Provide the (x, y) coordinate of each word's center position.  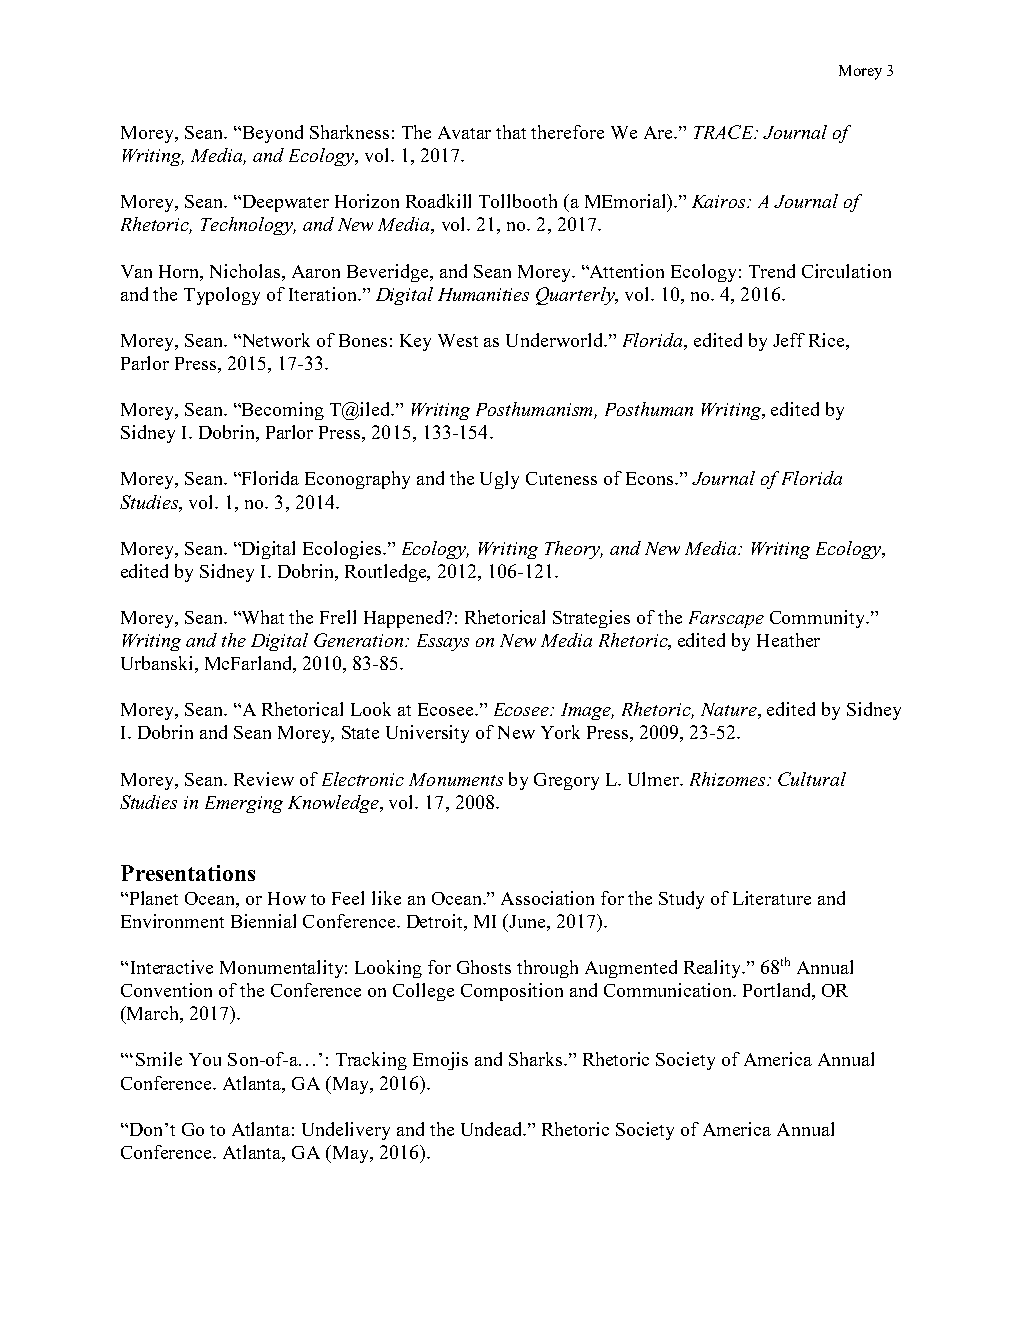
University (427, 734)
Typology (222, 296)
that (511, 132)
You (205, 1059)
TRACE (725, 132)
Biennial (263, 921)
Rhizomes (729, 779)
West (458, 340)
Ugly (499, 480)
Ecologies (343, 550)
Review (264, 779)
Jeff (789, 340)
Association (547, 898)
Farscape (726, 619)
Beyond (271, 134)
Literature (772, 898)
